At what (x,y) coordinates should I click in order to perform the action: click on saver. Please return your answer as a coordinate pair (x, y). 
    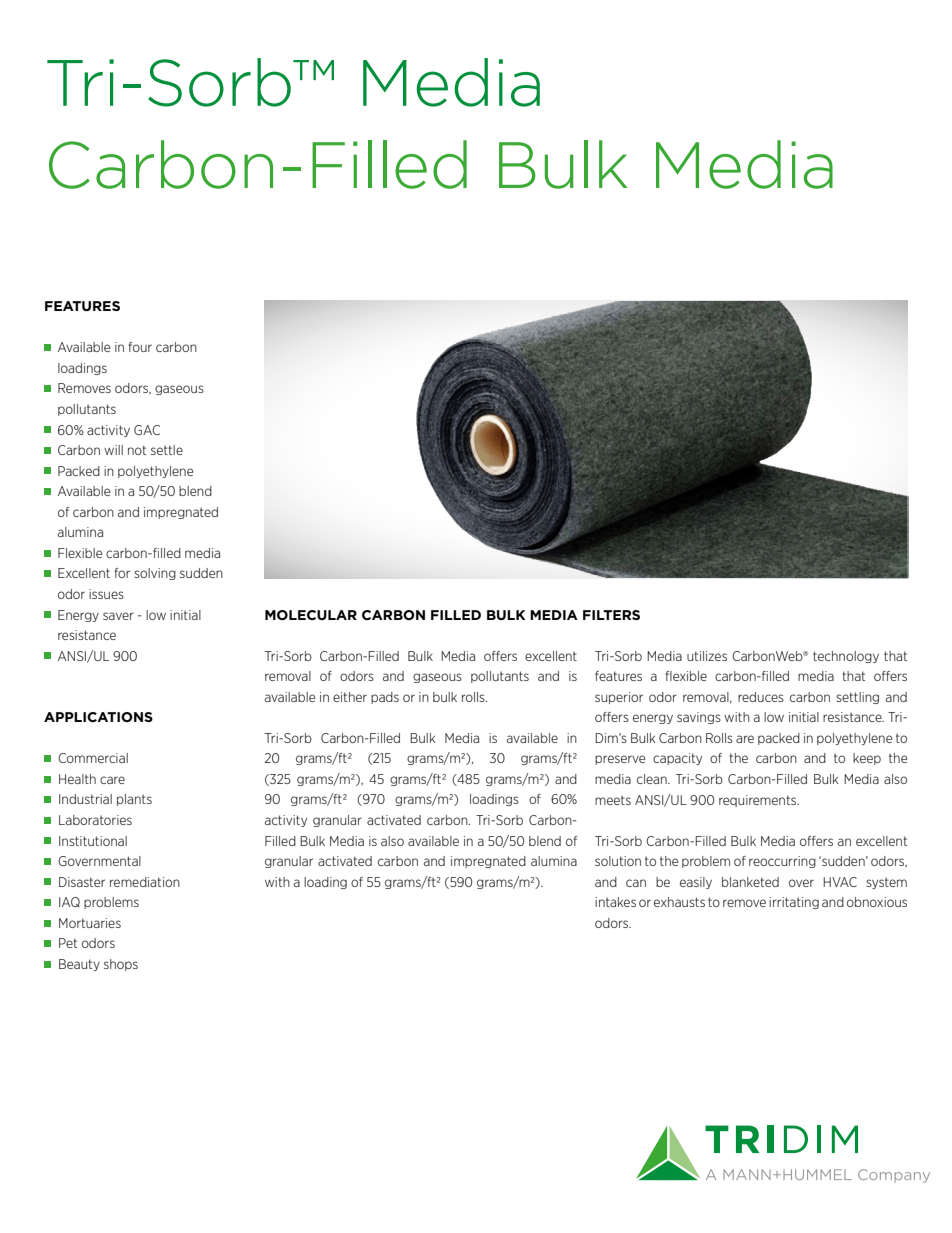
    Looking at the image, I should click on (118, 616).
